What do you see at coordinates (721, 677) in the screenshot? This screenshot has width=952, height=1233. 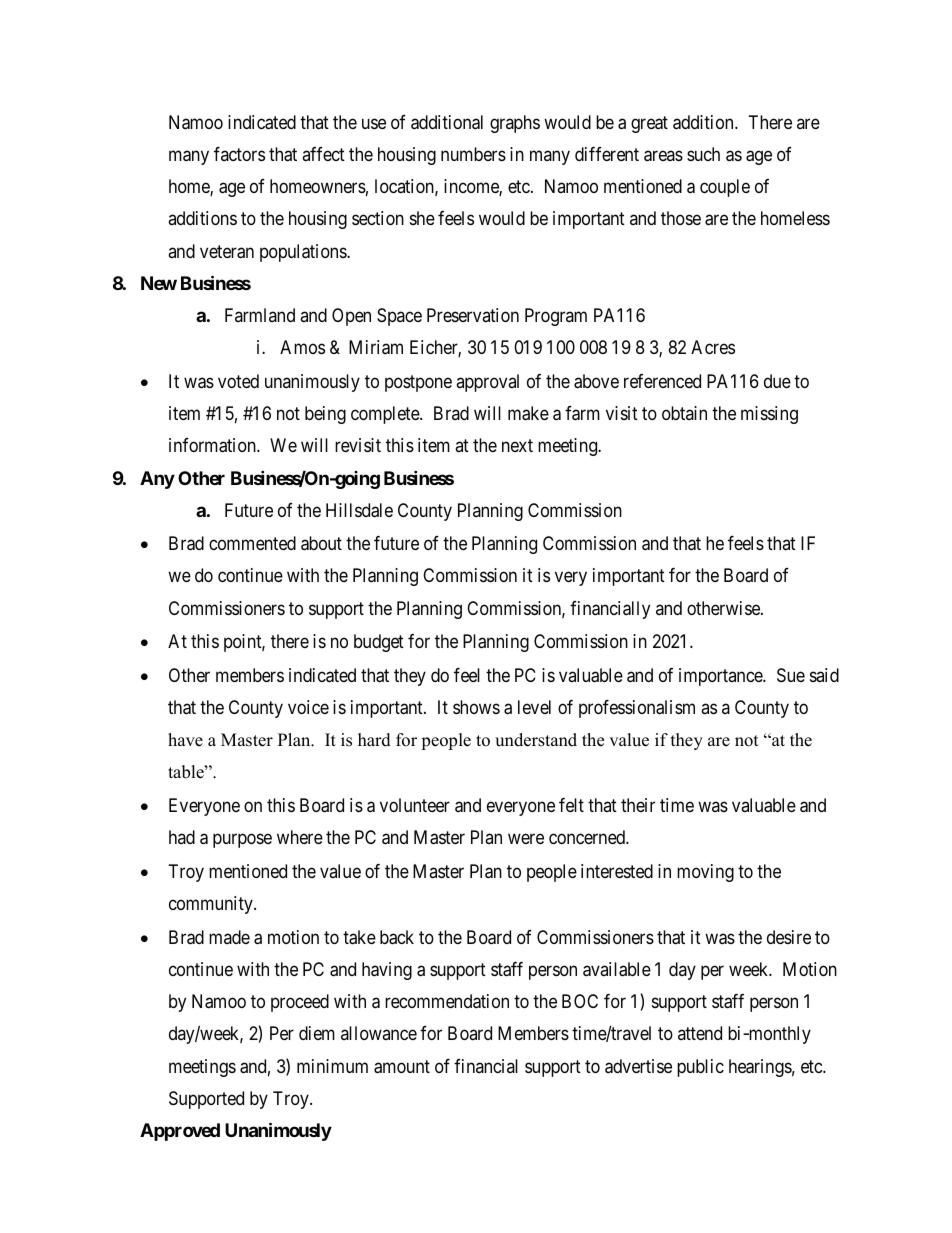 I see `importance` at bounding box center [721, 677].
